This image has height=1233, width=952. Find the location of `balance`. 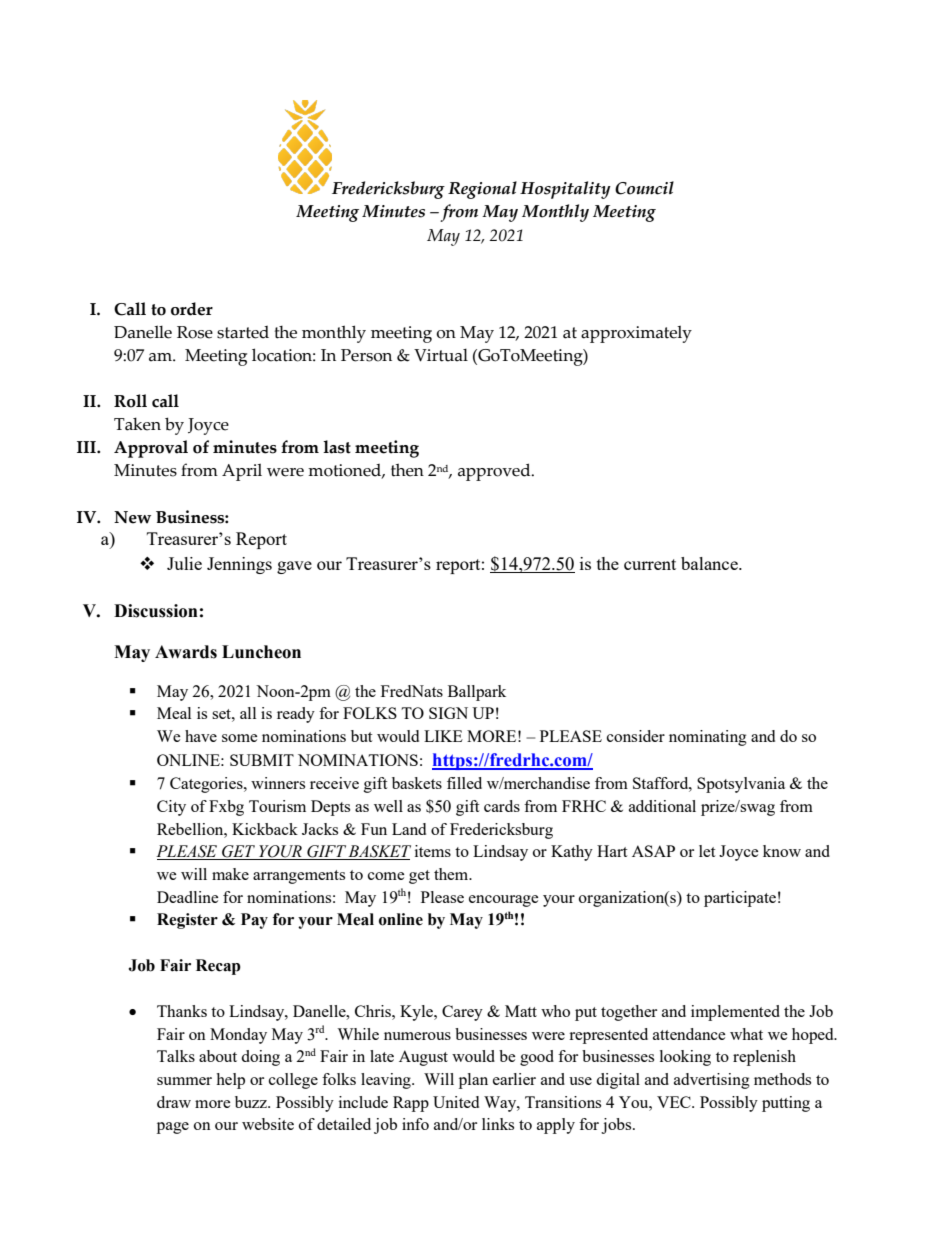

balance is located at coordinates (710, 563).
